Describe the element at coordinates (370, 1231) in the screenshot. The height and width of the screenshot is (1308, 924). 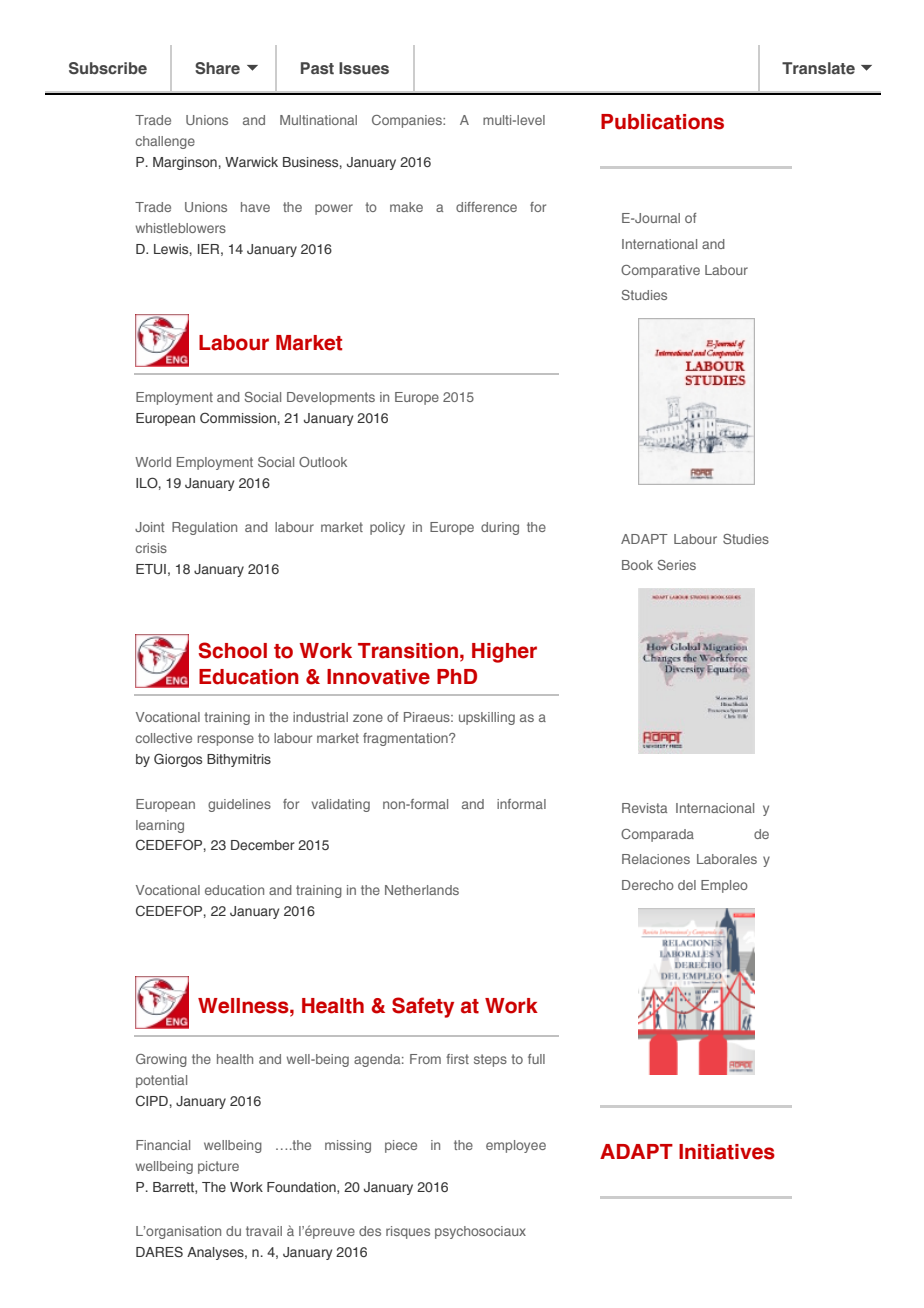
I see `des` at that location.
